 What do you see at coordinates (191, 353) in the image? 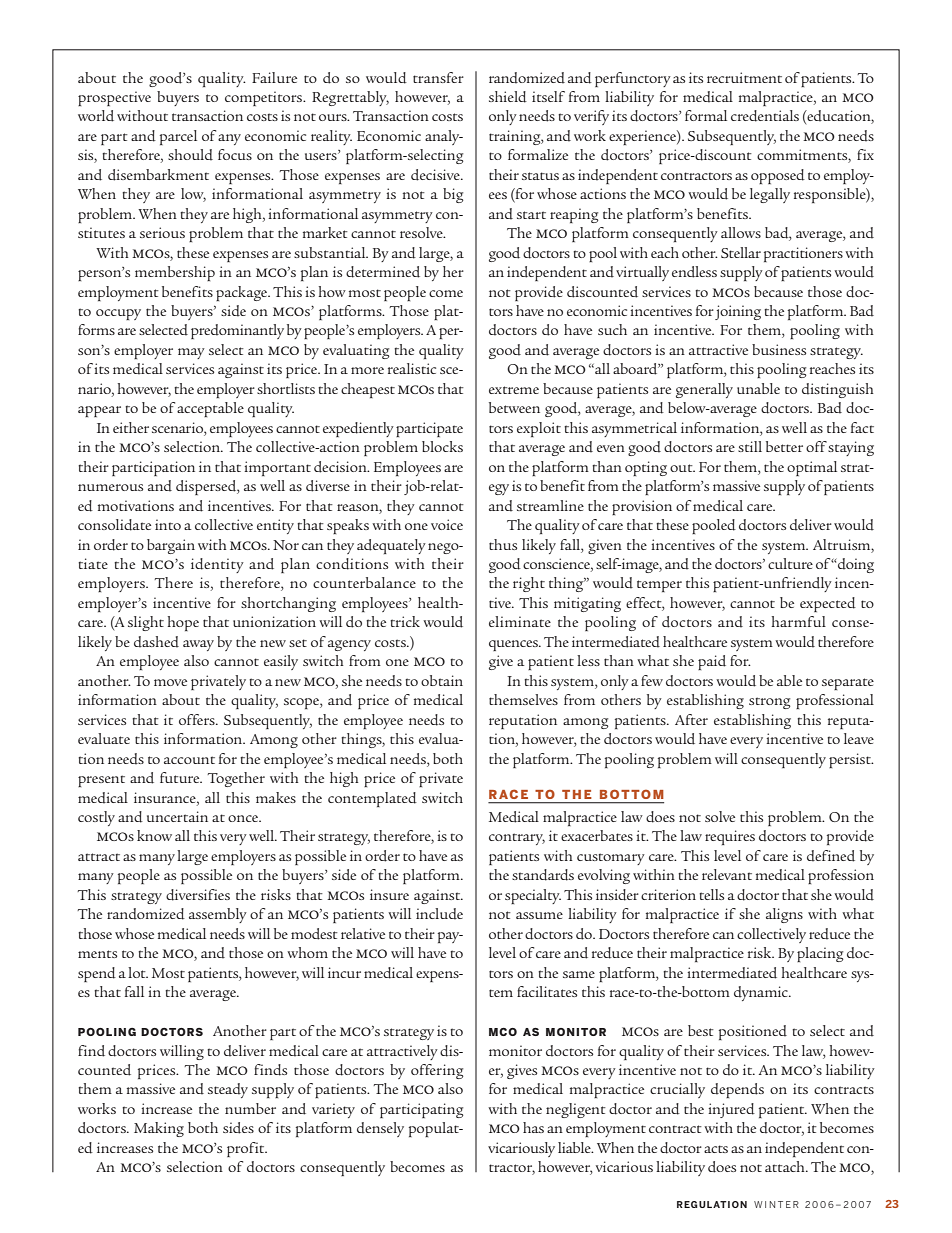
I see `may` at bounding box center [191, 353].
